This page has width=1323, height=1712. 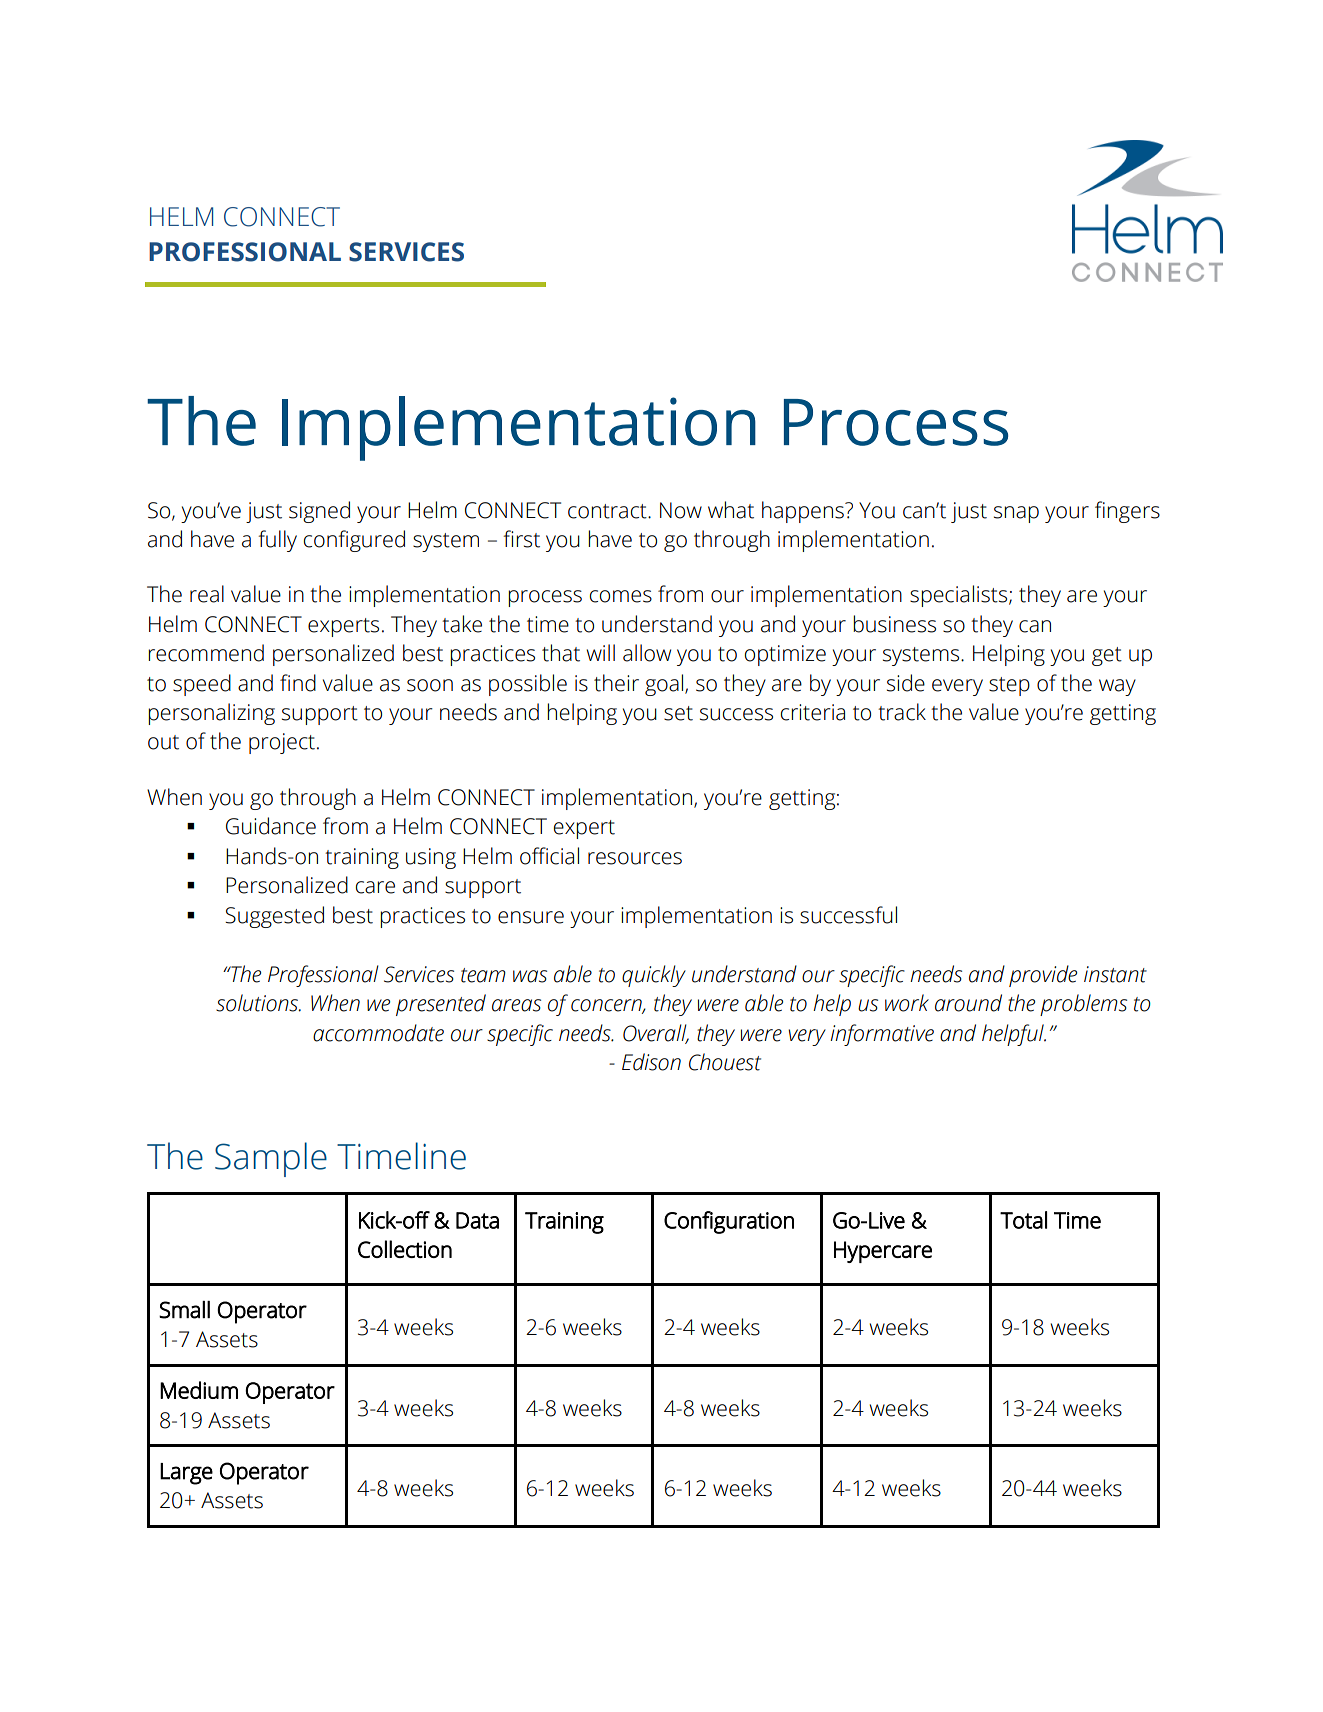 What do you see at coordinates (635, 858) in the page?
I see `resources` at bounding box center [635, 858].
